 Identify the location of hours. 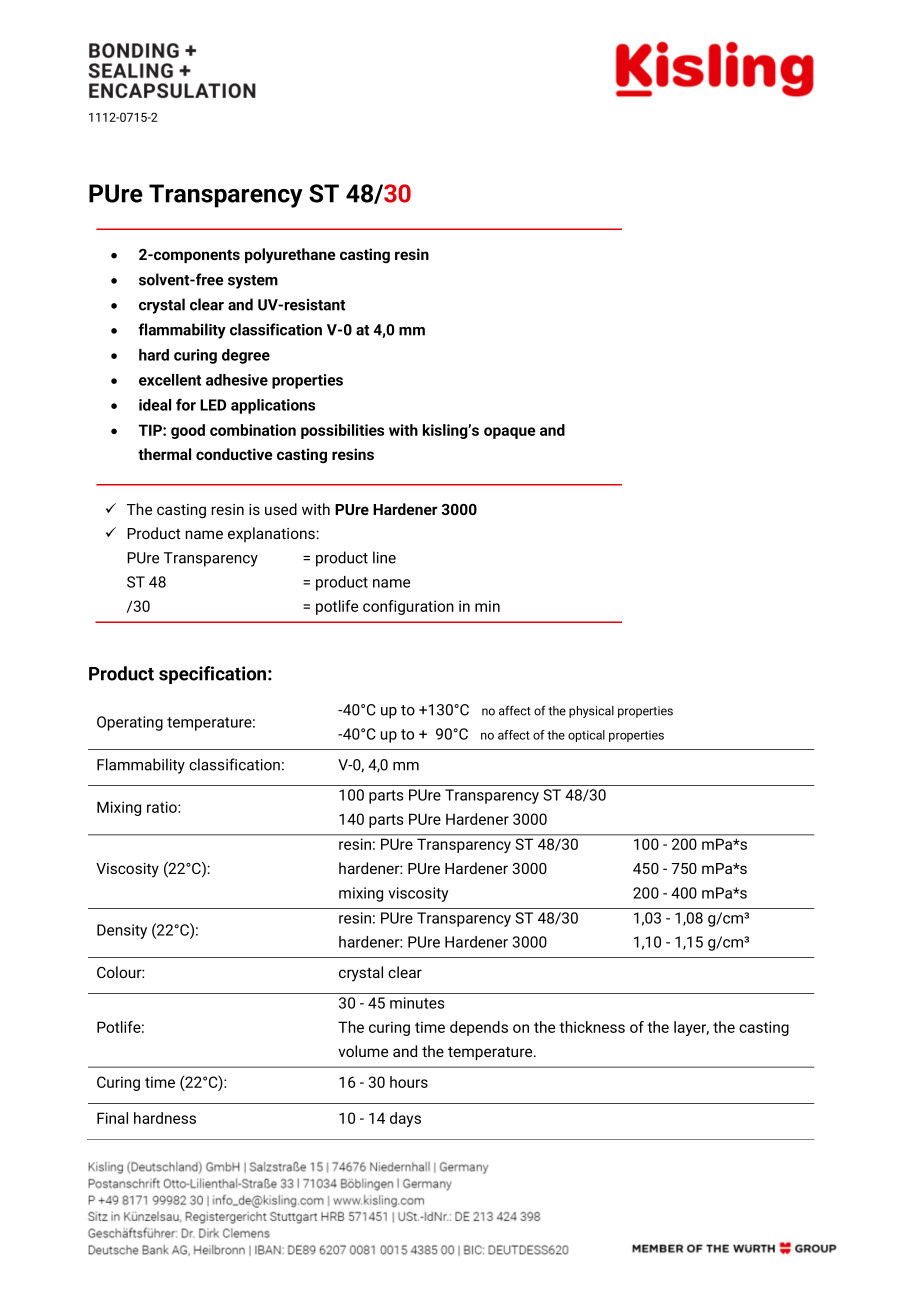
(409, 1082).
